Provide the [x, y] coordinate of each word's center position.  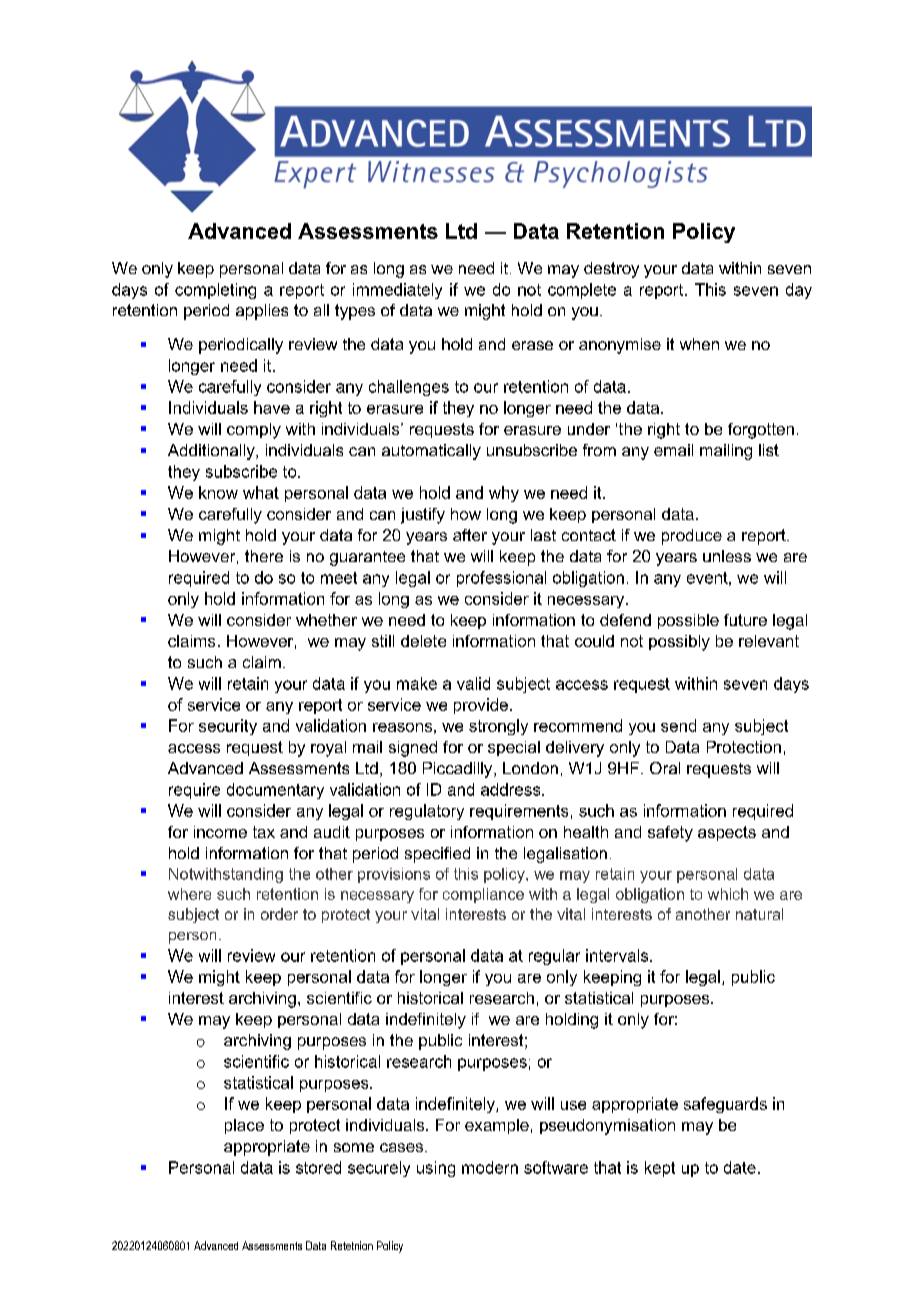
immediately [397, 291]
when [699, 344]
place [244, 1126]
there [264, 556]
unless [727, 556]
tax [264, 832]
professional [501, 579]
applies [262, 312]
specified [437, 855]
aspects [727, 833]
